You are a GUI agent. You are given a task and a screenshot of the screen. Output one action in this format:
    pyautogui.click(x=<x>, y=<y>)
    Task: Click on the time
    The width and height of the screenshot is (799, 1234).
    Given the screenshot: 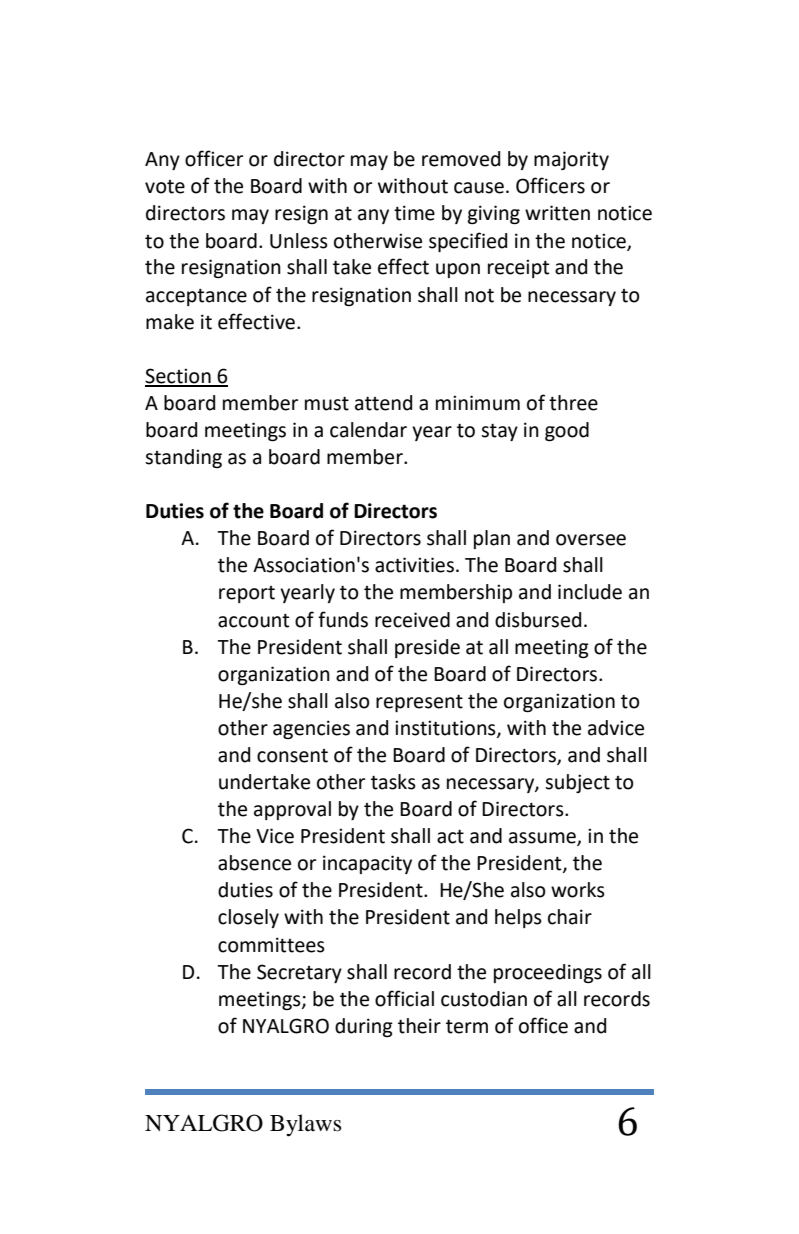 What is the action you would take?
    pyautogui.click(x=414, y=213)
